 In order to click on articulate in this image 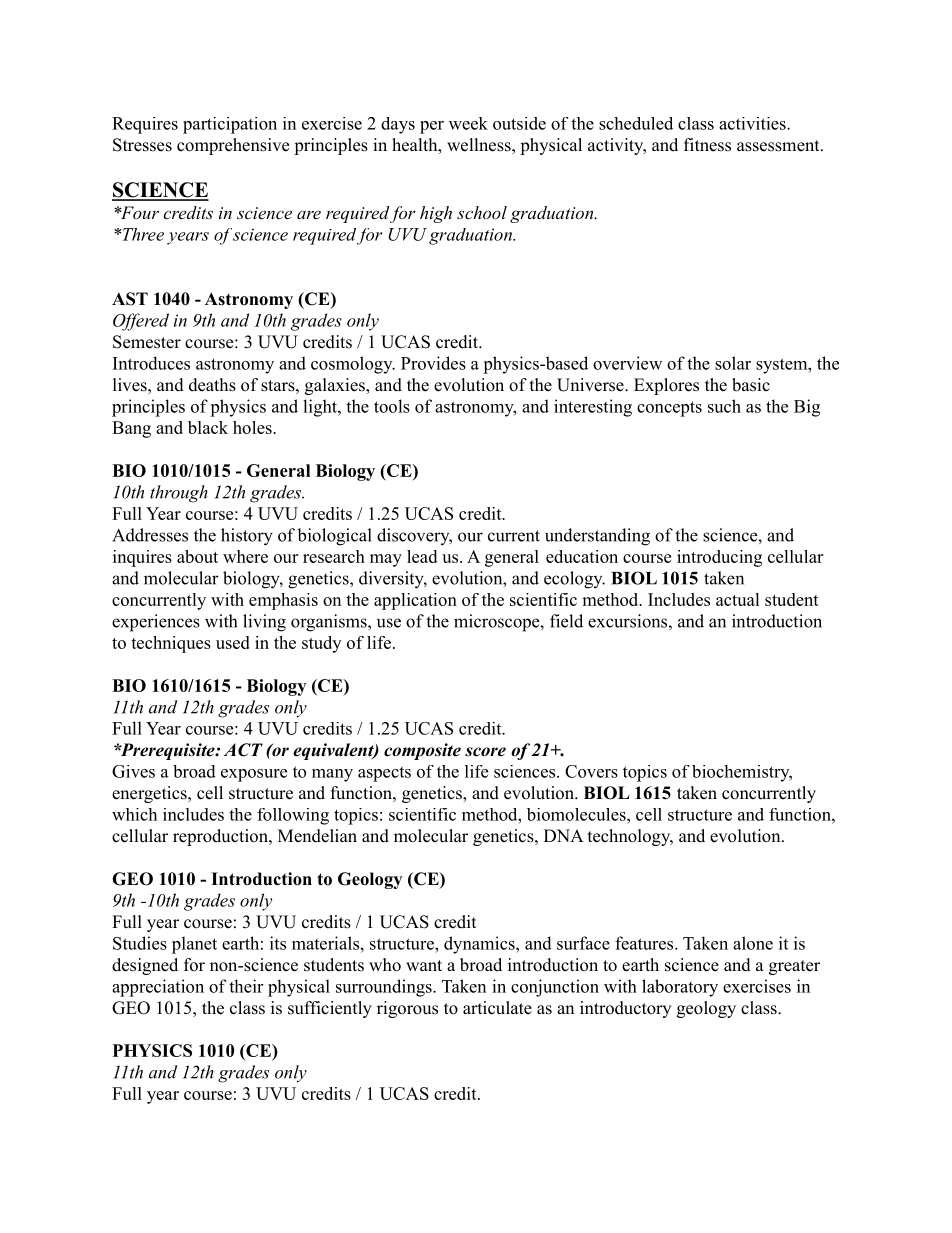, I will do `click(497, 1008)`.
